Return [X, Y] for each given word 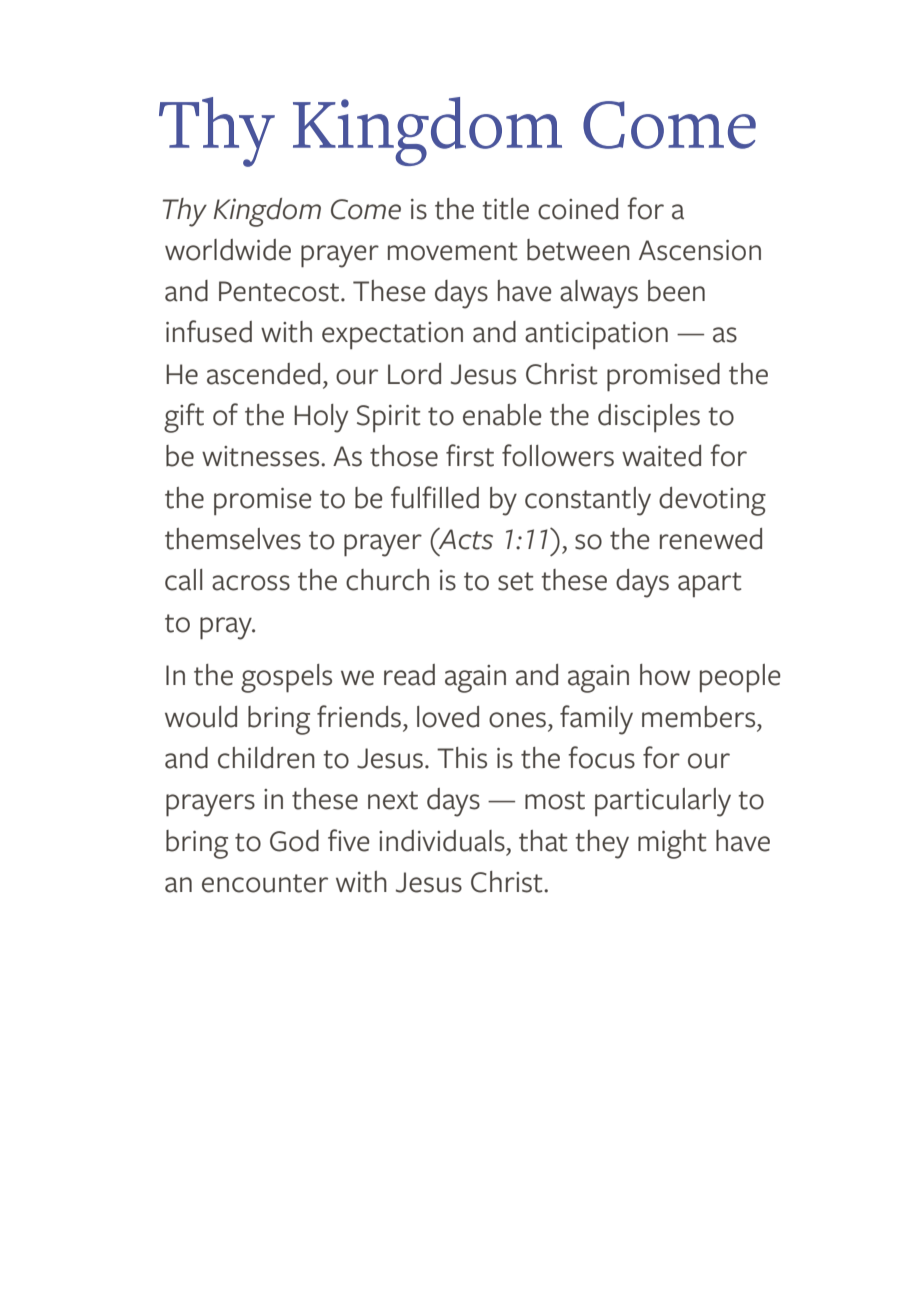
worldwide [228, 250]
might [672, 844]
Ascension [700, 250]
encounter [265, 883]
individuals [442, 841]
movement [453, 251]
